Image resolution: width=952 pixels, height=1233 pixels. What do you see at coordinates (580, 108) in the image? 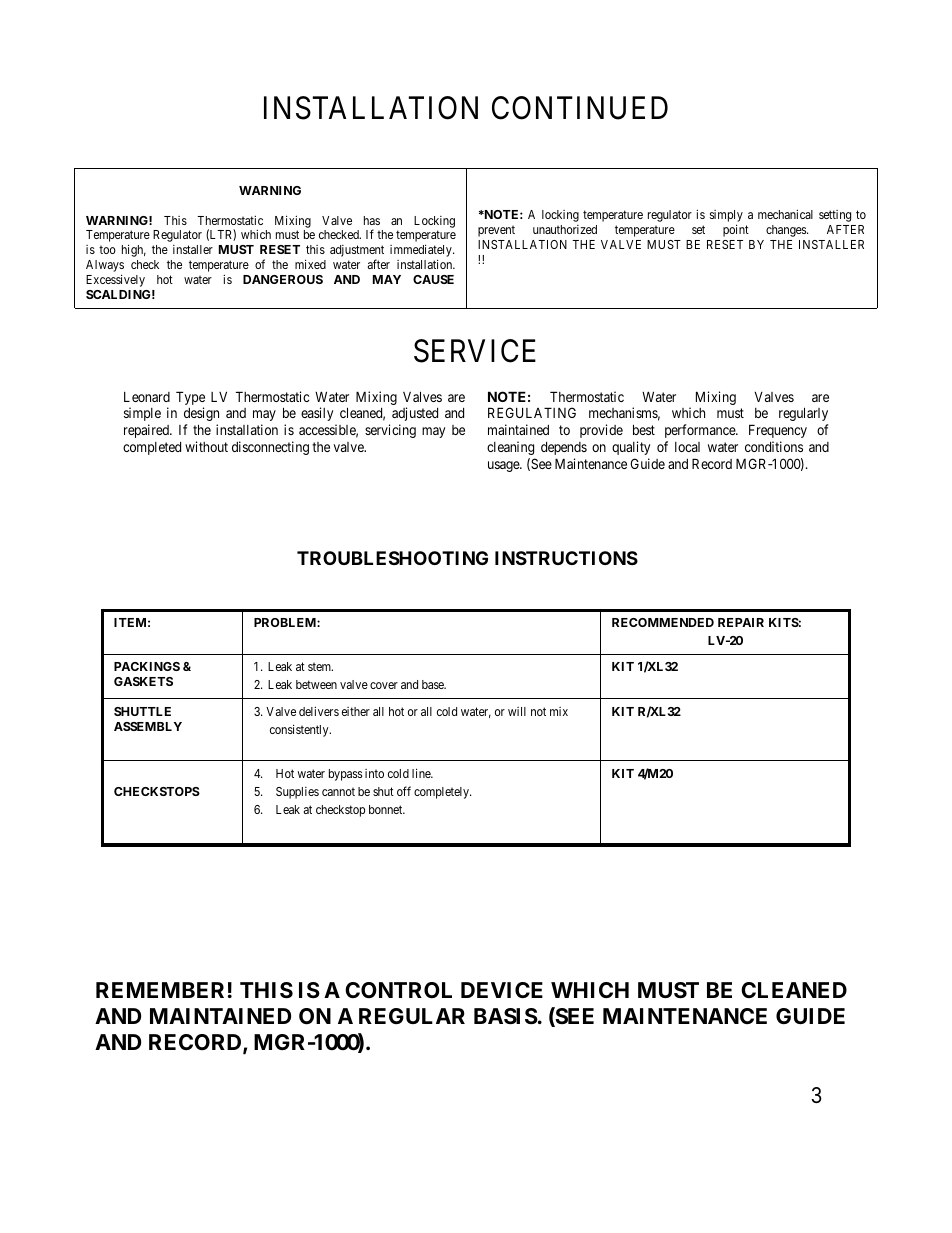
I see `CONTINUED` at bounding box center [580, 108].
